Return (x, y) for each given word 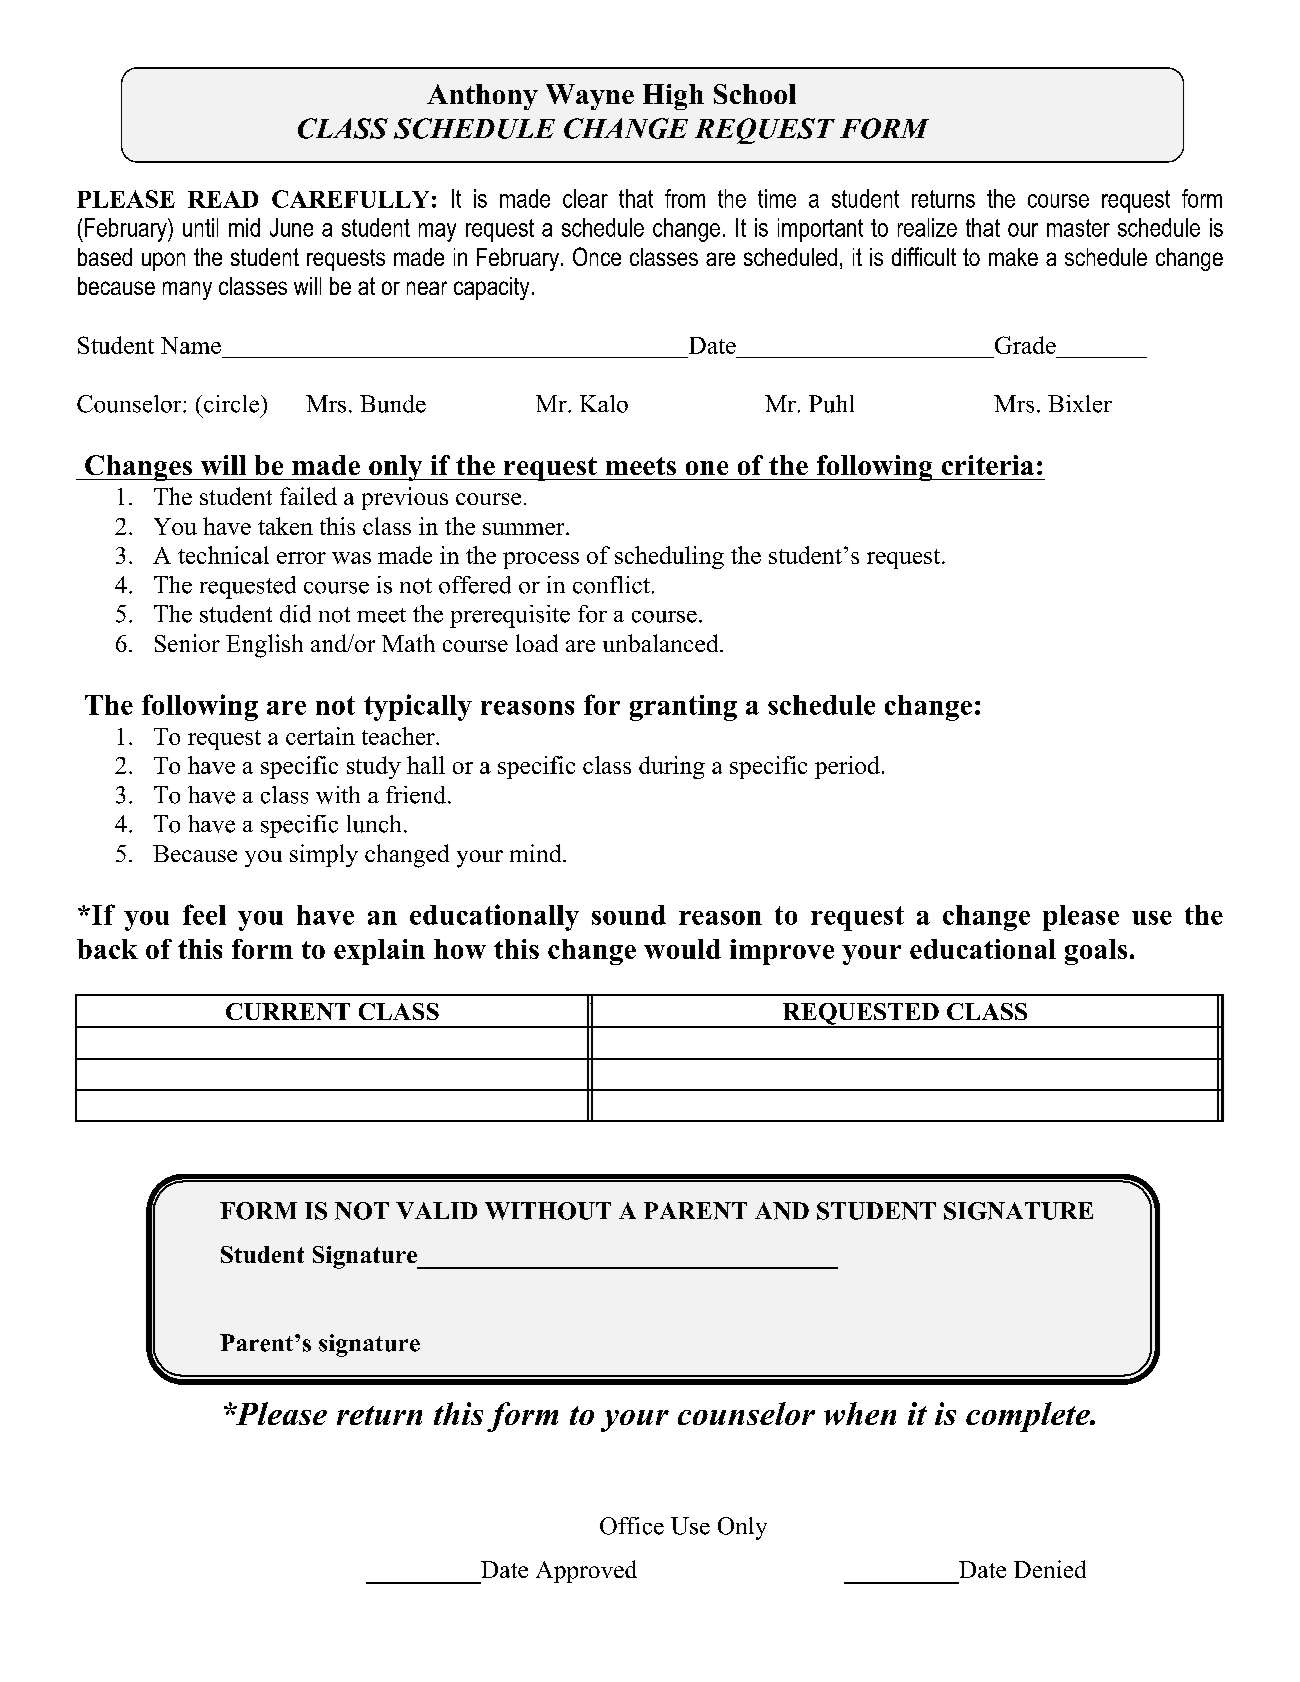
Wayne (590, 97)
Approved (586, 1571)
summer (525, 529)
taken (285, 526)
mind (537, 853)
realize (927, 227)
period (847, 767)
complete (1029, 1417)
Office (632, 1526)
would (682, 949)
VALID (436, 1210)
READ (223, 199)
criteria (988, 465)
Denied (1050, 1569)
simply (324, 855)
